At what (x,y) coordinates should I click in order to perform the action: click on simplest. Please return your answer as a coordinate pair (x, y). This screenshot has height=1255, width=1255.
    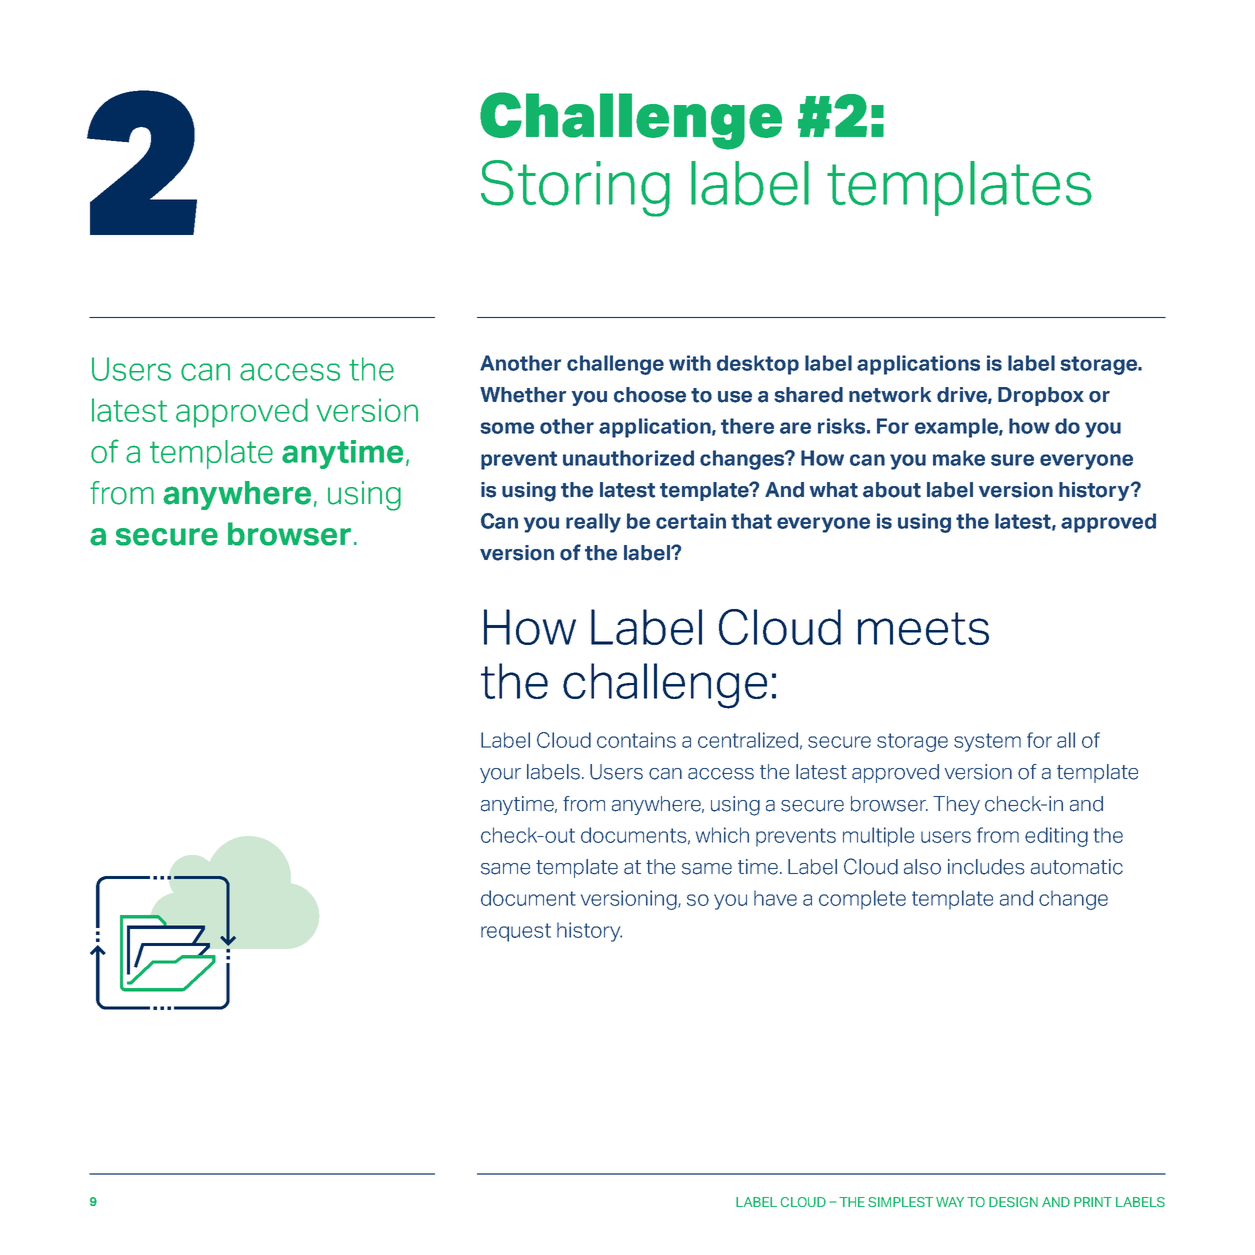
    Looking at the image, I should click on (900, 1202).
